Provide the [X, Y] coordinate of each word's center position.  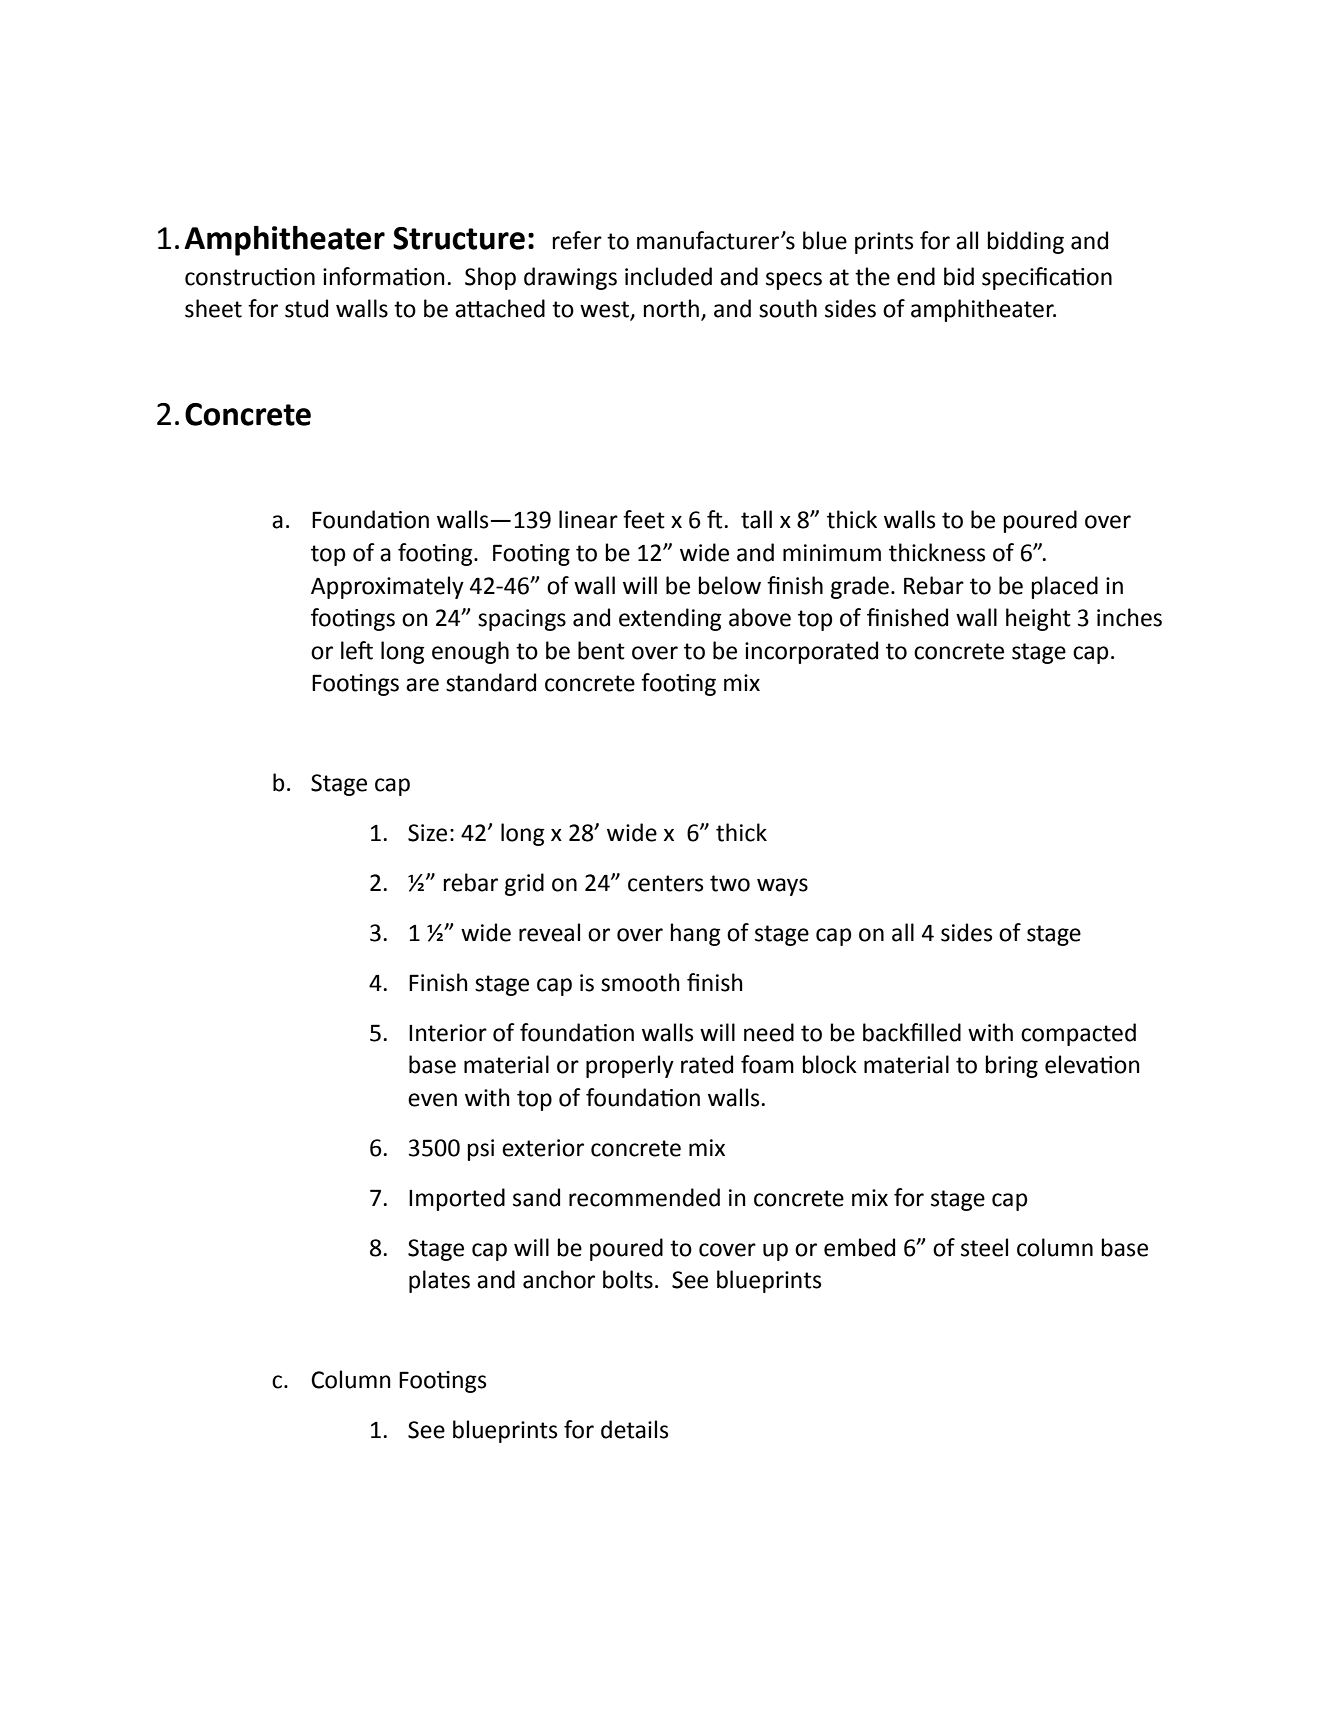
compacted [1078, 1034]
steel [984, 1247]
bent [601, 650]
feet [644, 519]
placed [1065, 587]
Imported [457, 1199]
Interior [448, 1033]
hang [696, 934]
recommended [644, 1197]
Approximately [387, 587]
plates [439, 1281]
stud [306, 308]
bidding [1026, 242]
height [1038, 619]
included [668, 276]
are [422, 685]
